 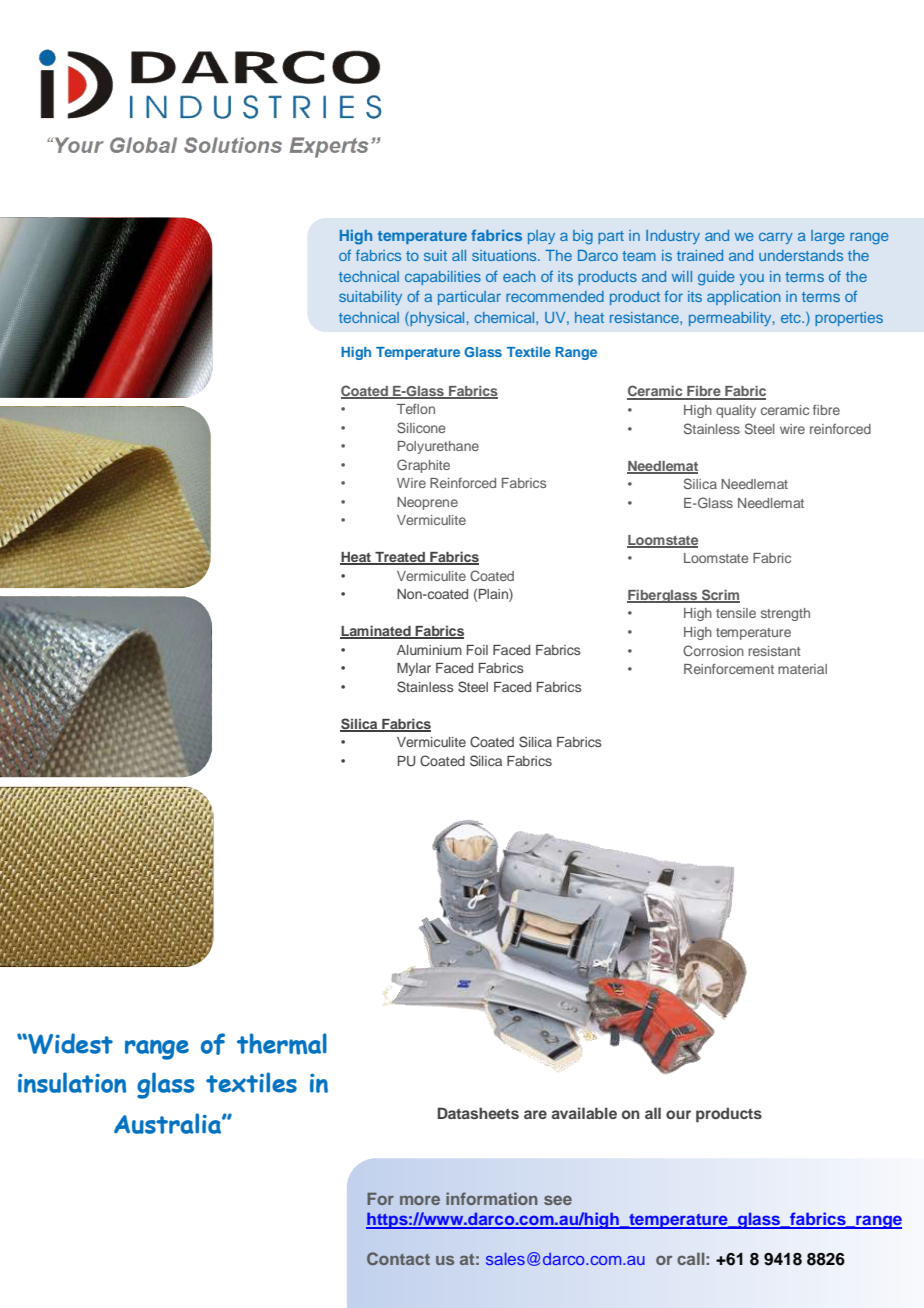 I want to click on Contact, so click(x=398, y=1258).
